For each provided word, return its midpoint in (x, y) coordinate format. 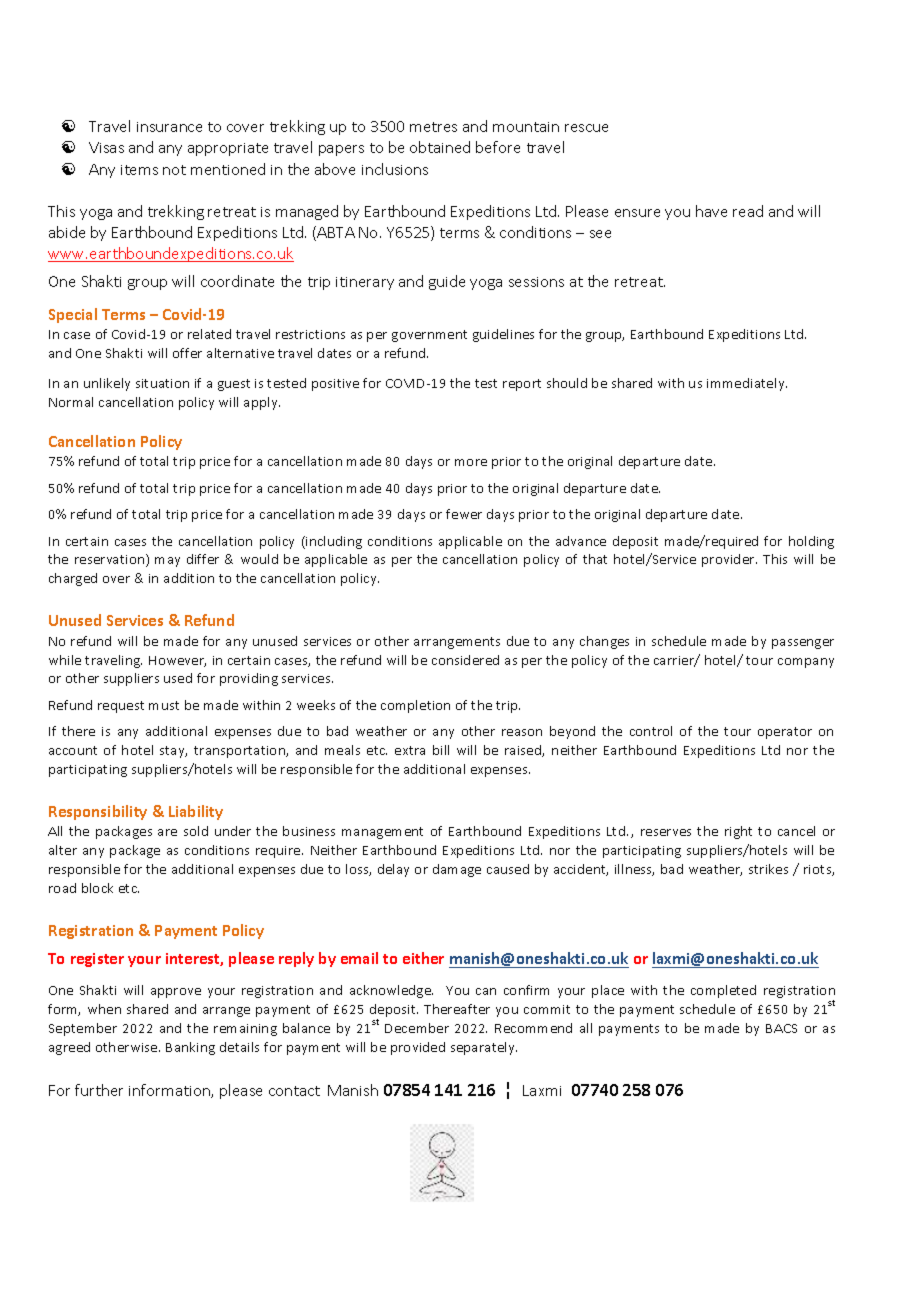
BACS (781, 1028)
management (382, 833)
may (167, 562)
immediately (747, 384)
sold (196, 831)
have (711, 211)
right (738, 832)
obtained (440, 147)
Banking (190, 1048)
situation (162, 383)
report (522, 385)
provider (729, 560)
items (139, 170)
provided (418, 1048)
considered (465, 660)
